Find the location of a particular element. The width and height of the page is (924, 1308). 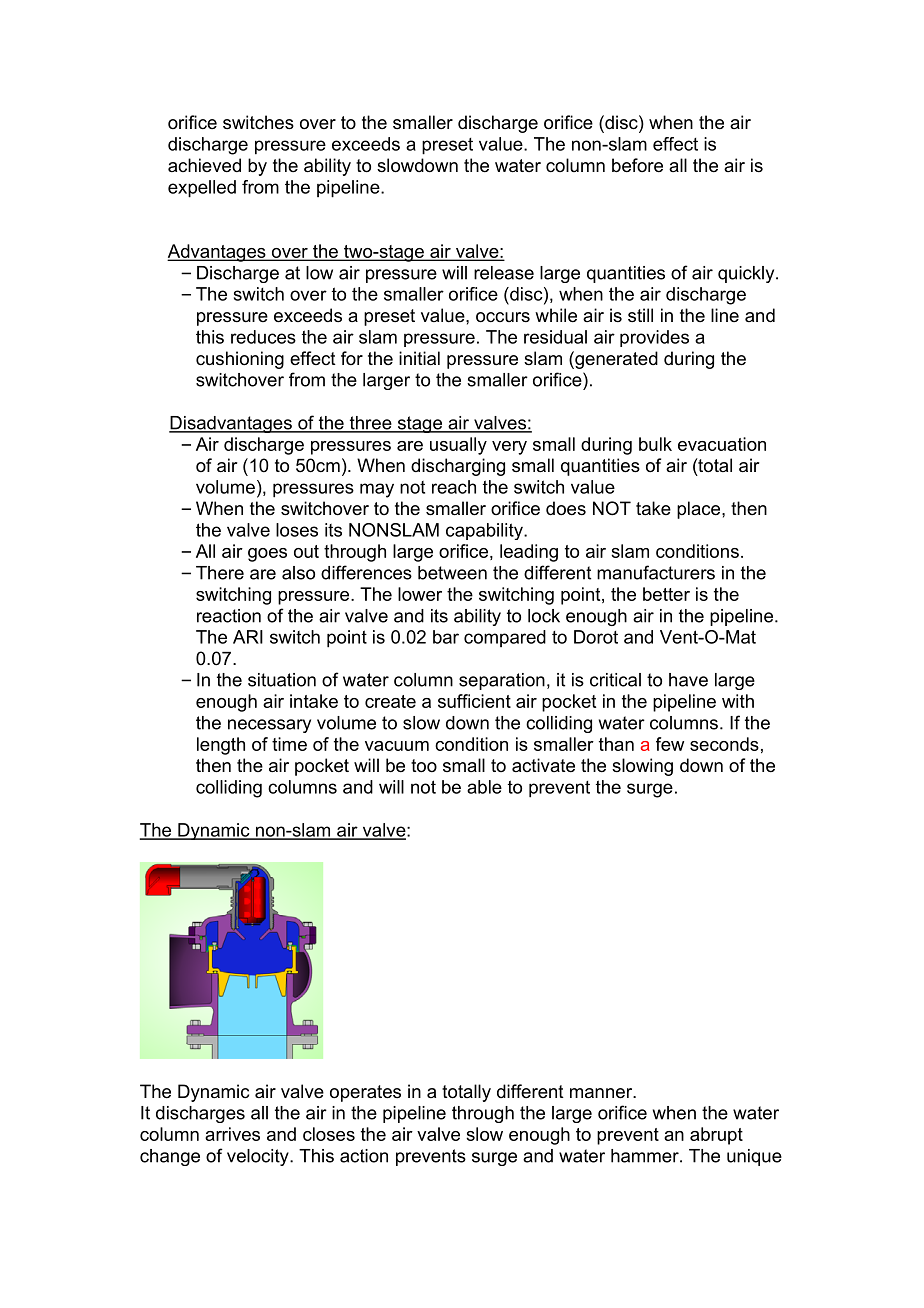

operates is located at coordinates (365, 1093).
